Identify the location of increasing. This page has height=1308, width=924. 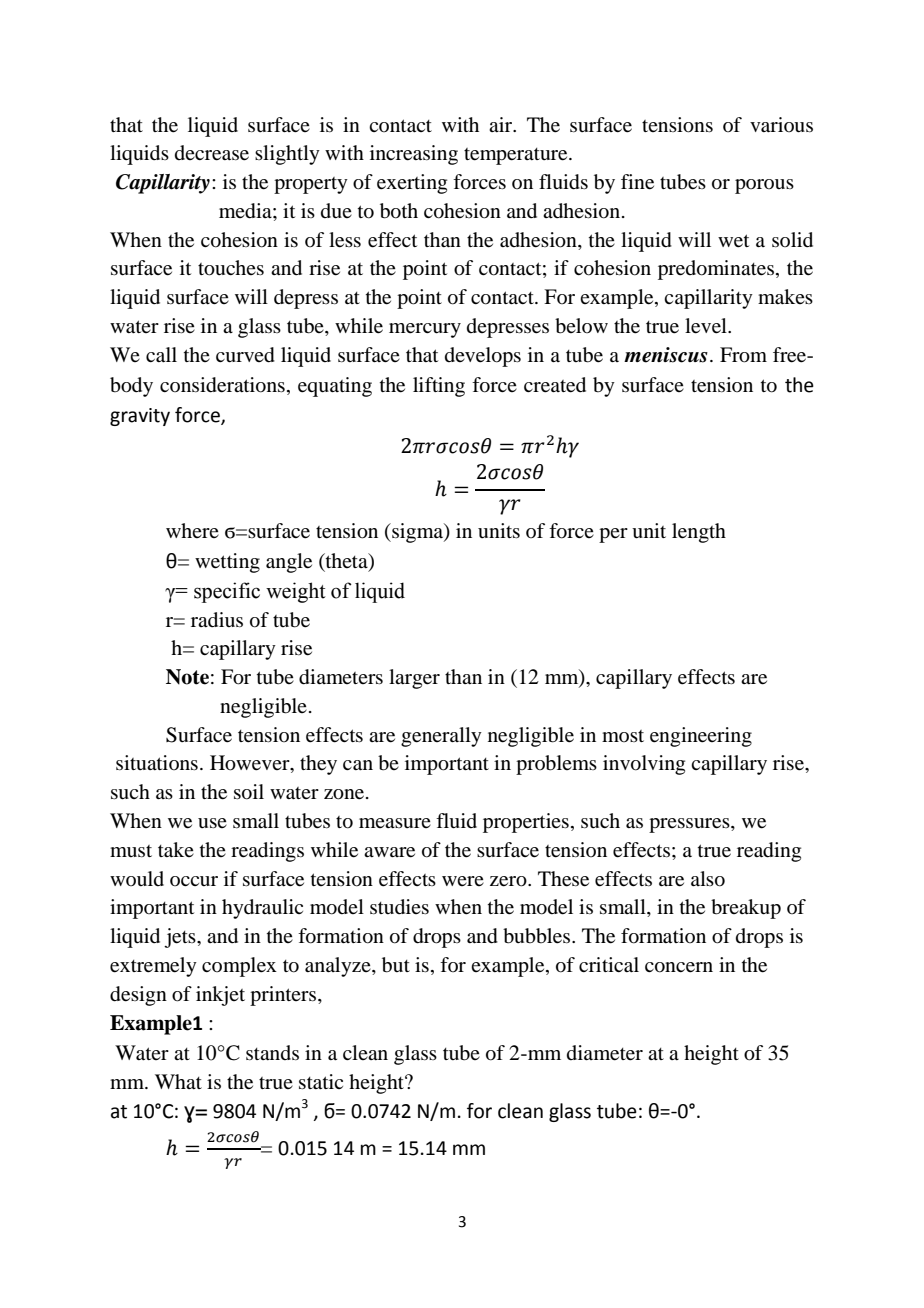
(414, 155).
